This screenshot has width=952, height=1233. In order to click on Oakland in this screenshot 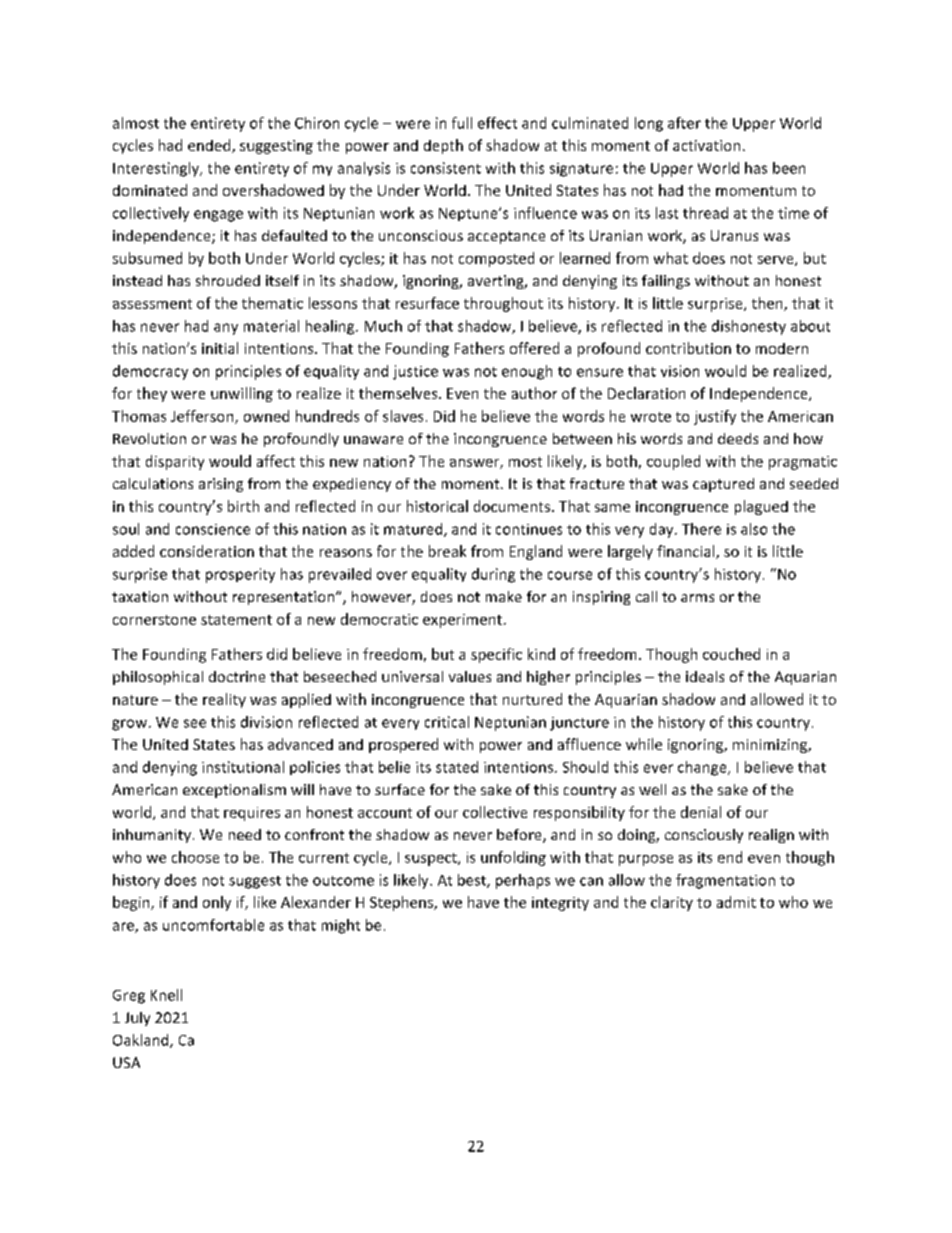, I will do `click(142, 1041)`.
